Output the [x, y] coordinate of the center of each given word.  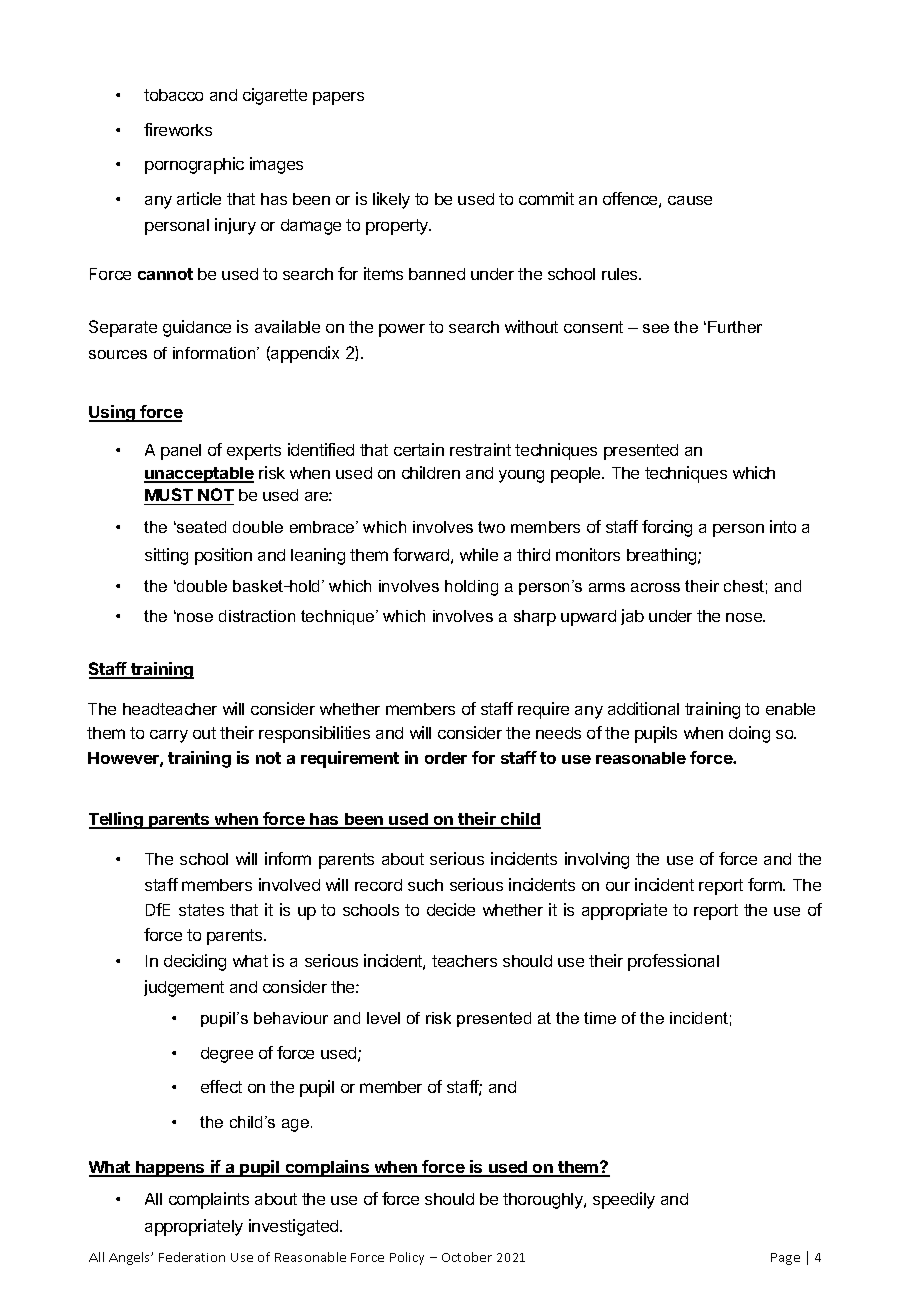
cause [690, 200]
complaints [209, 1200]
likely [391, 200]
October [467, 1257]
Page [785, 1259]
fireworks [178, 129]
